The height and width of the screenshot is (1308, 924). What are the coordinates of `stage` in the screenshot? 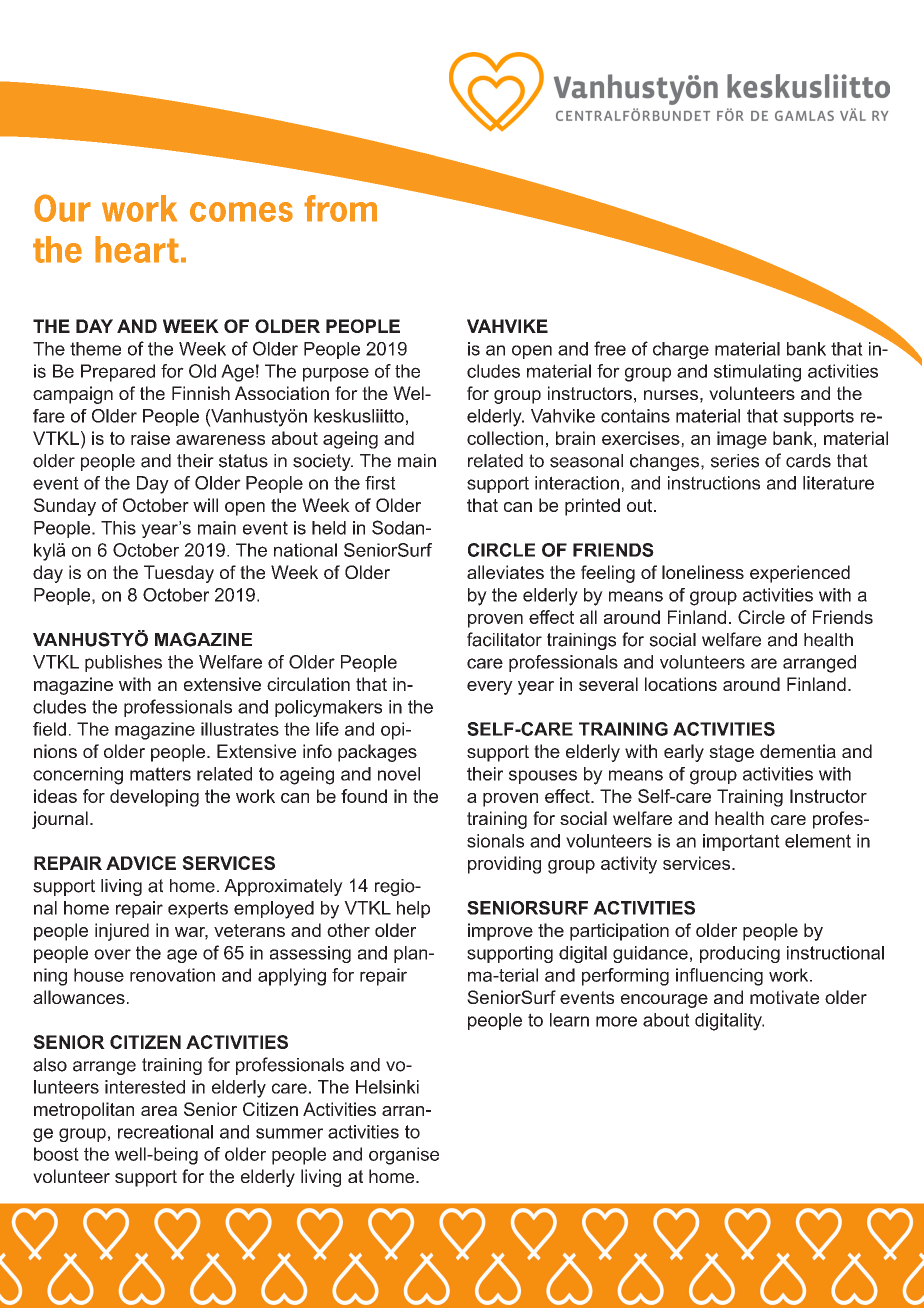 It's located at (731, 753).
